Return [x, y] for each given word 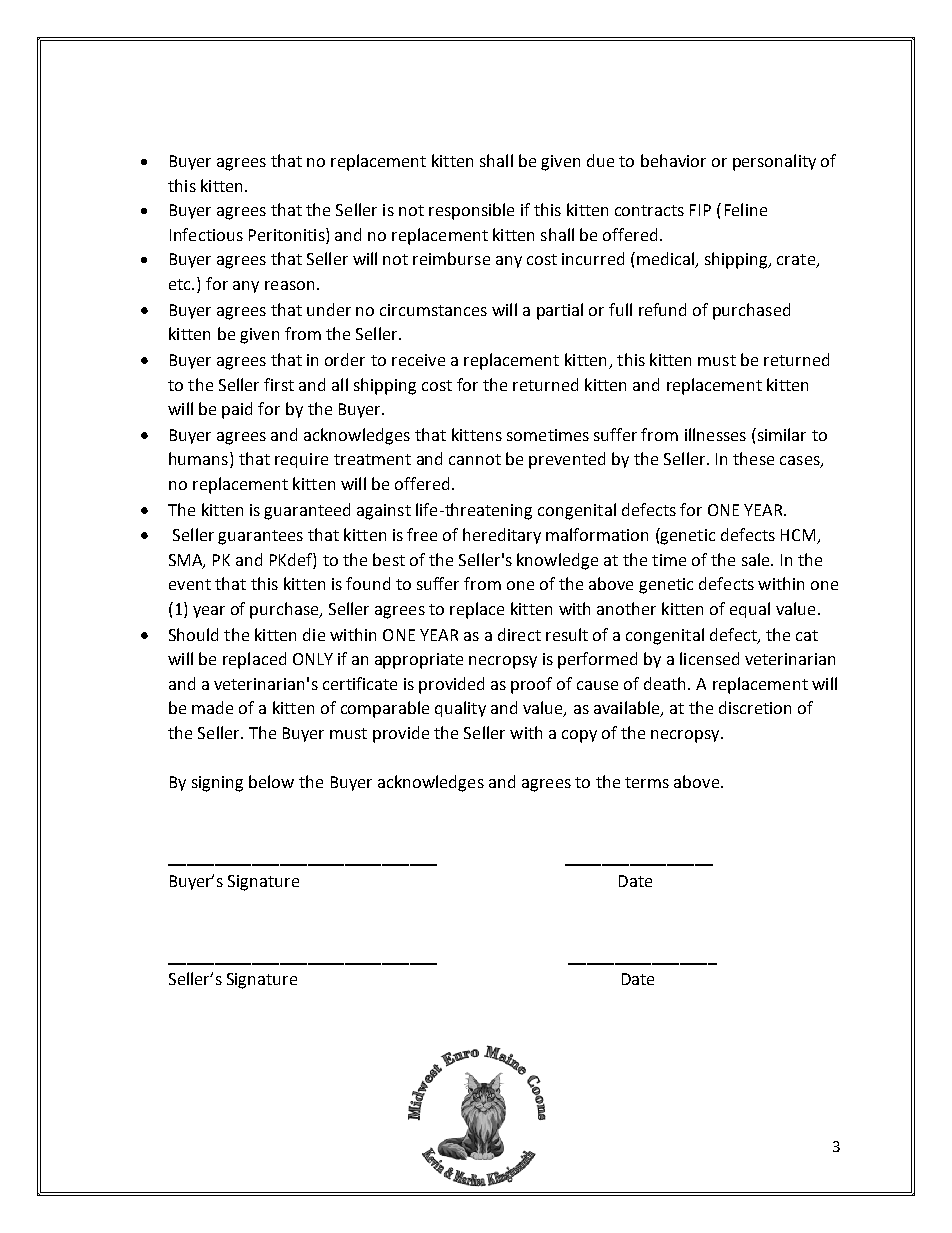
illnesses [715, 434]
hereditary [502, 536]
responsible [471, 211]
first [279, 384]
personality [774, 162]
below [271, 781]
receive [418, 360]
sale [757, 559]
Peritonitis [288, 234]
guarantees [260, 537]
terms [647, 782]
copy [579, 736]
